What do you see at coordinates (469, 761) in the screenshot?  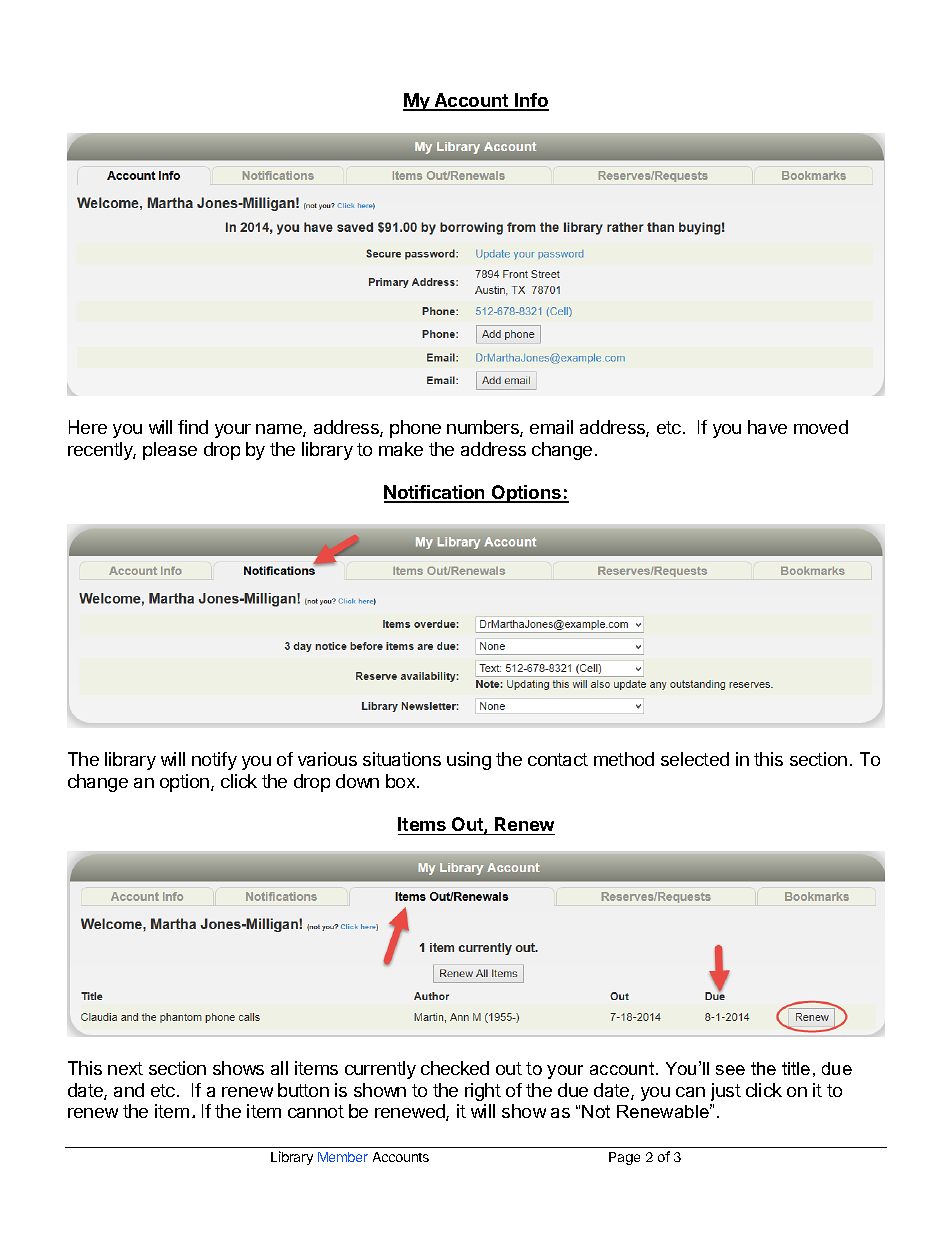 I see `using` at bounding box center [469, 761].
